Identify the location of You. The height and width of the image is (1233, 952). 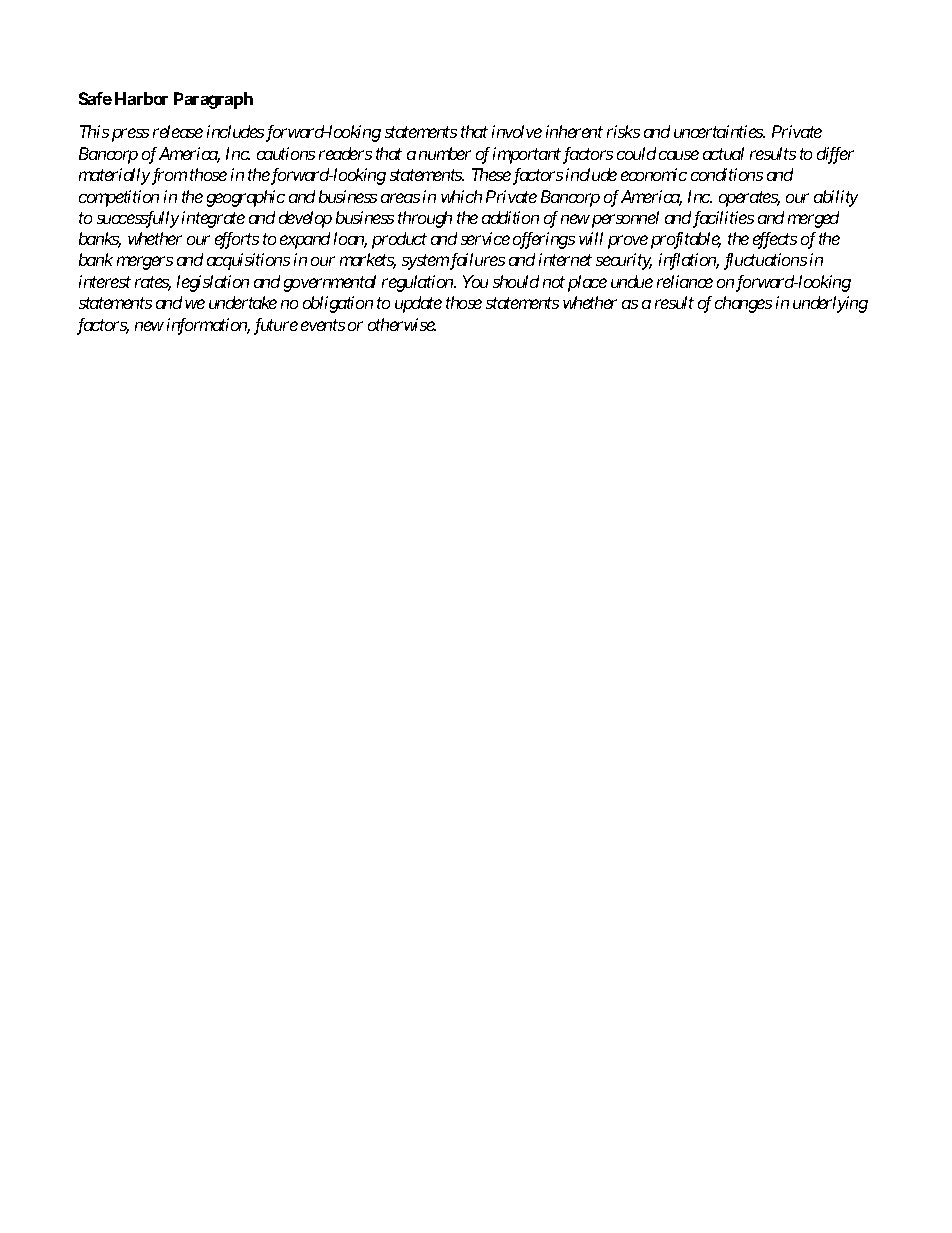
(475, 281).
